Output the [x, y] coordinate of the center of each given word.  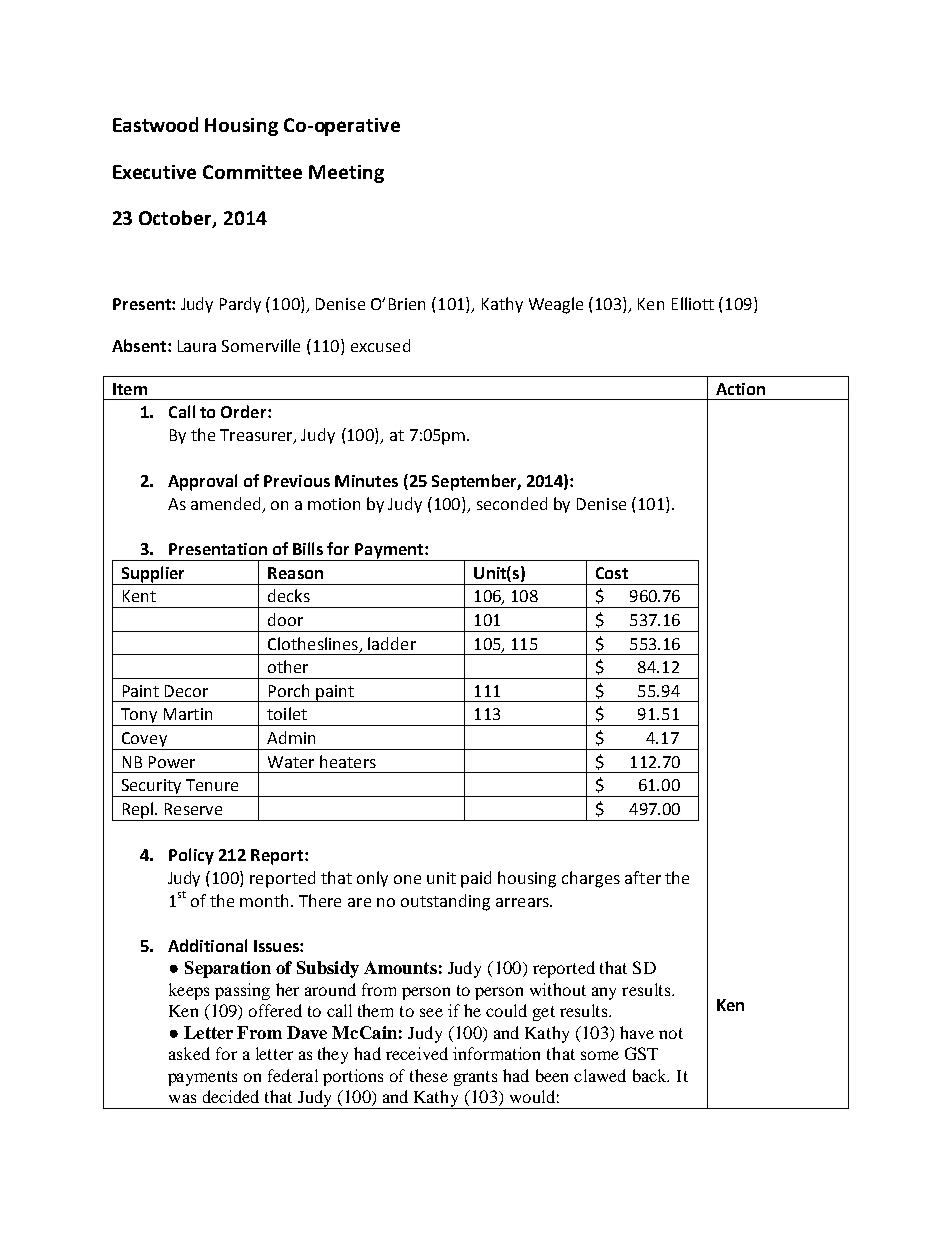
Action [740, 389]
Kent [139, 596]
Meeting [346, 174]
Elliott [693, 303]
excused [380, 345]
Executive [154, 172]
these [429, 1075]
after [643, 877]
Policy [191, 856]
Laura [197, 346]
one [407, 879]
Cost [612, 573]
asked [189, 1053]
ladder [392, 643]
